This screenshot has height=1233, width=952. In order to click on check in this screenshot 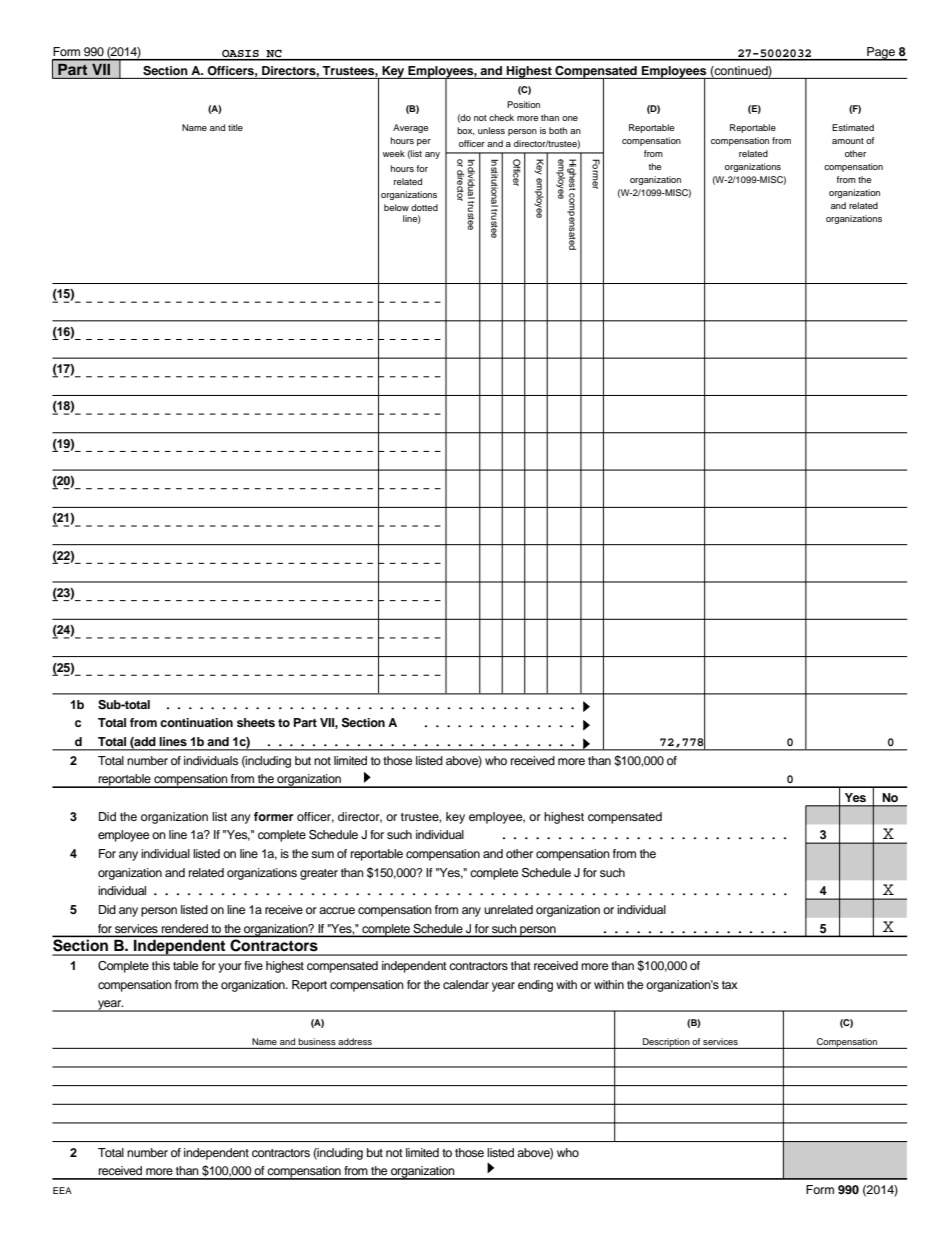, I will do `click(501, 117)`.
